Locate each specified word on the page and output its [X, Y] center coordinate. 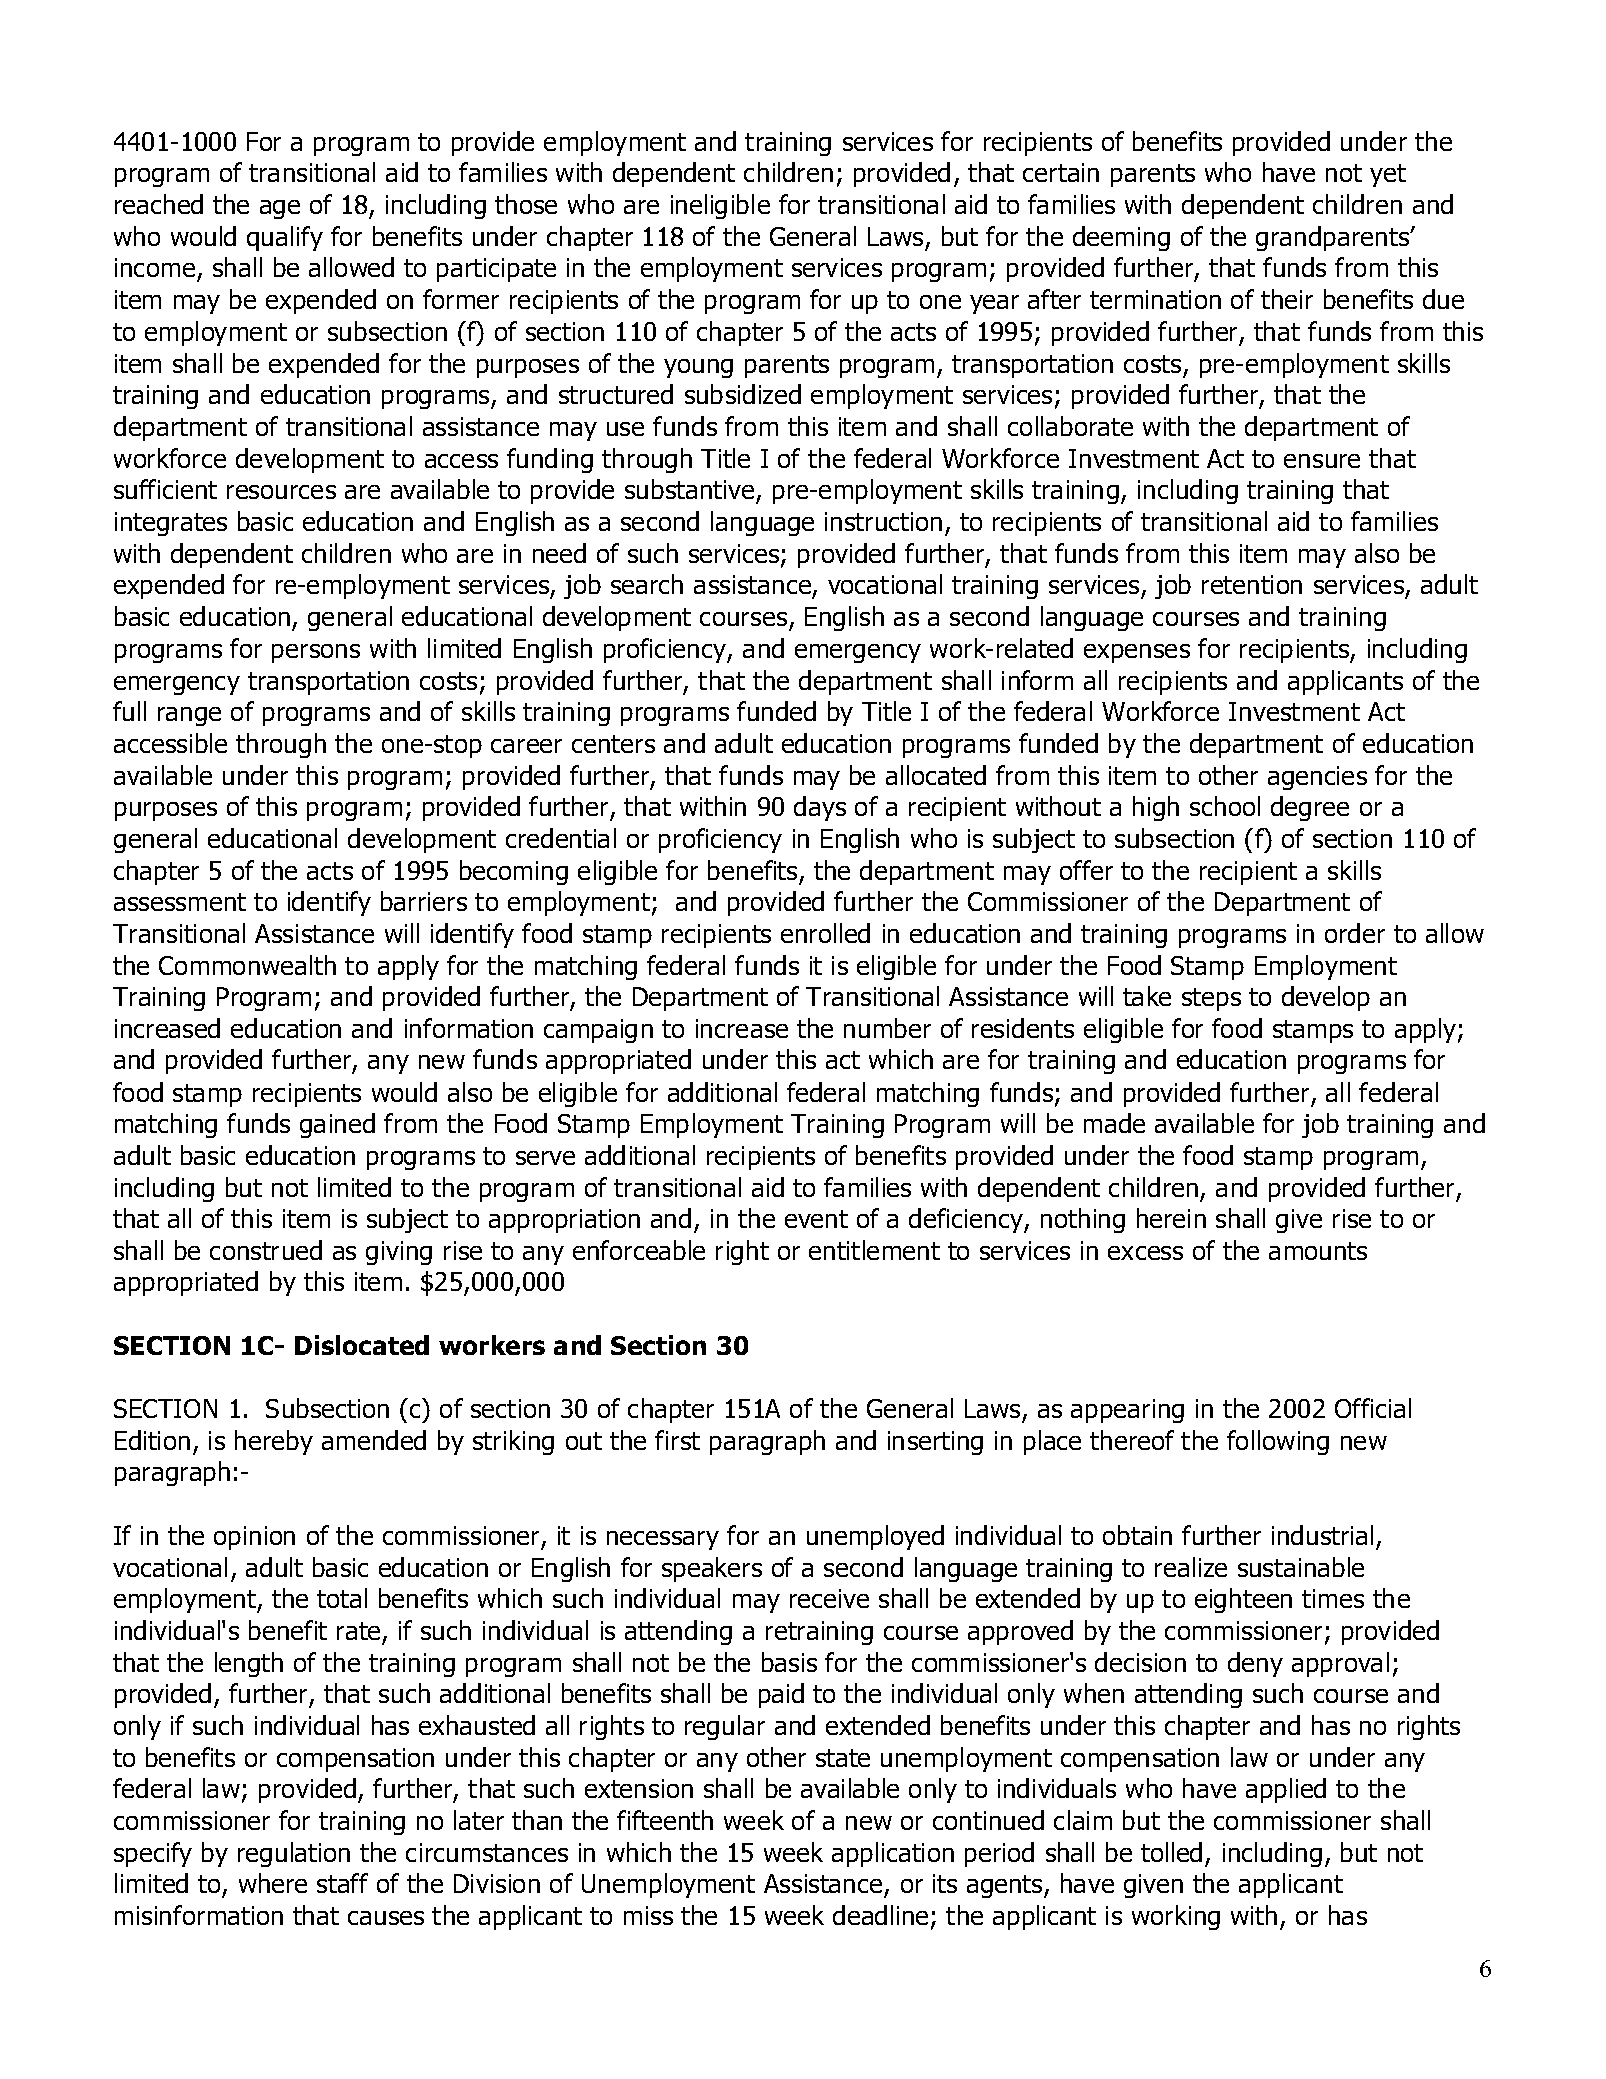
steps [1211, 999]
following [1278, 1442]
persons [316, 653]
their [1287, 299]
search [647, 584]
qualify [285, 238]
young [698, 368]
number [887, 1028]
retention [1252, 584]
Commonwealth [247, 965]
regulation [294, 1854]
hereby [274, 1442]
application [893, 1854]
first [677, 1440]
